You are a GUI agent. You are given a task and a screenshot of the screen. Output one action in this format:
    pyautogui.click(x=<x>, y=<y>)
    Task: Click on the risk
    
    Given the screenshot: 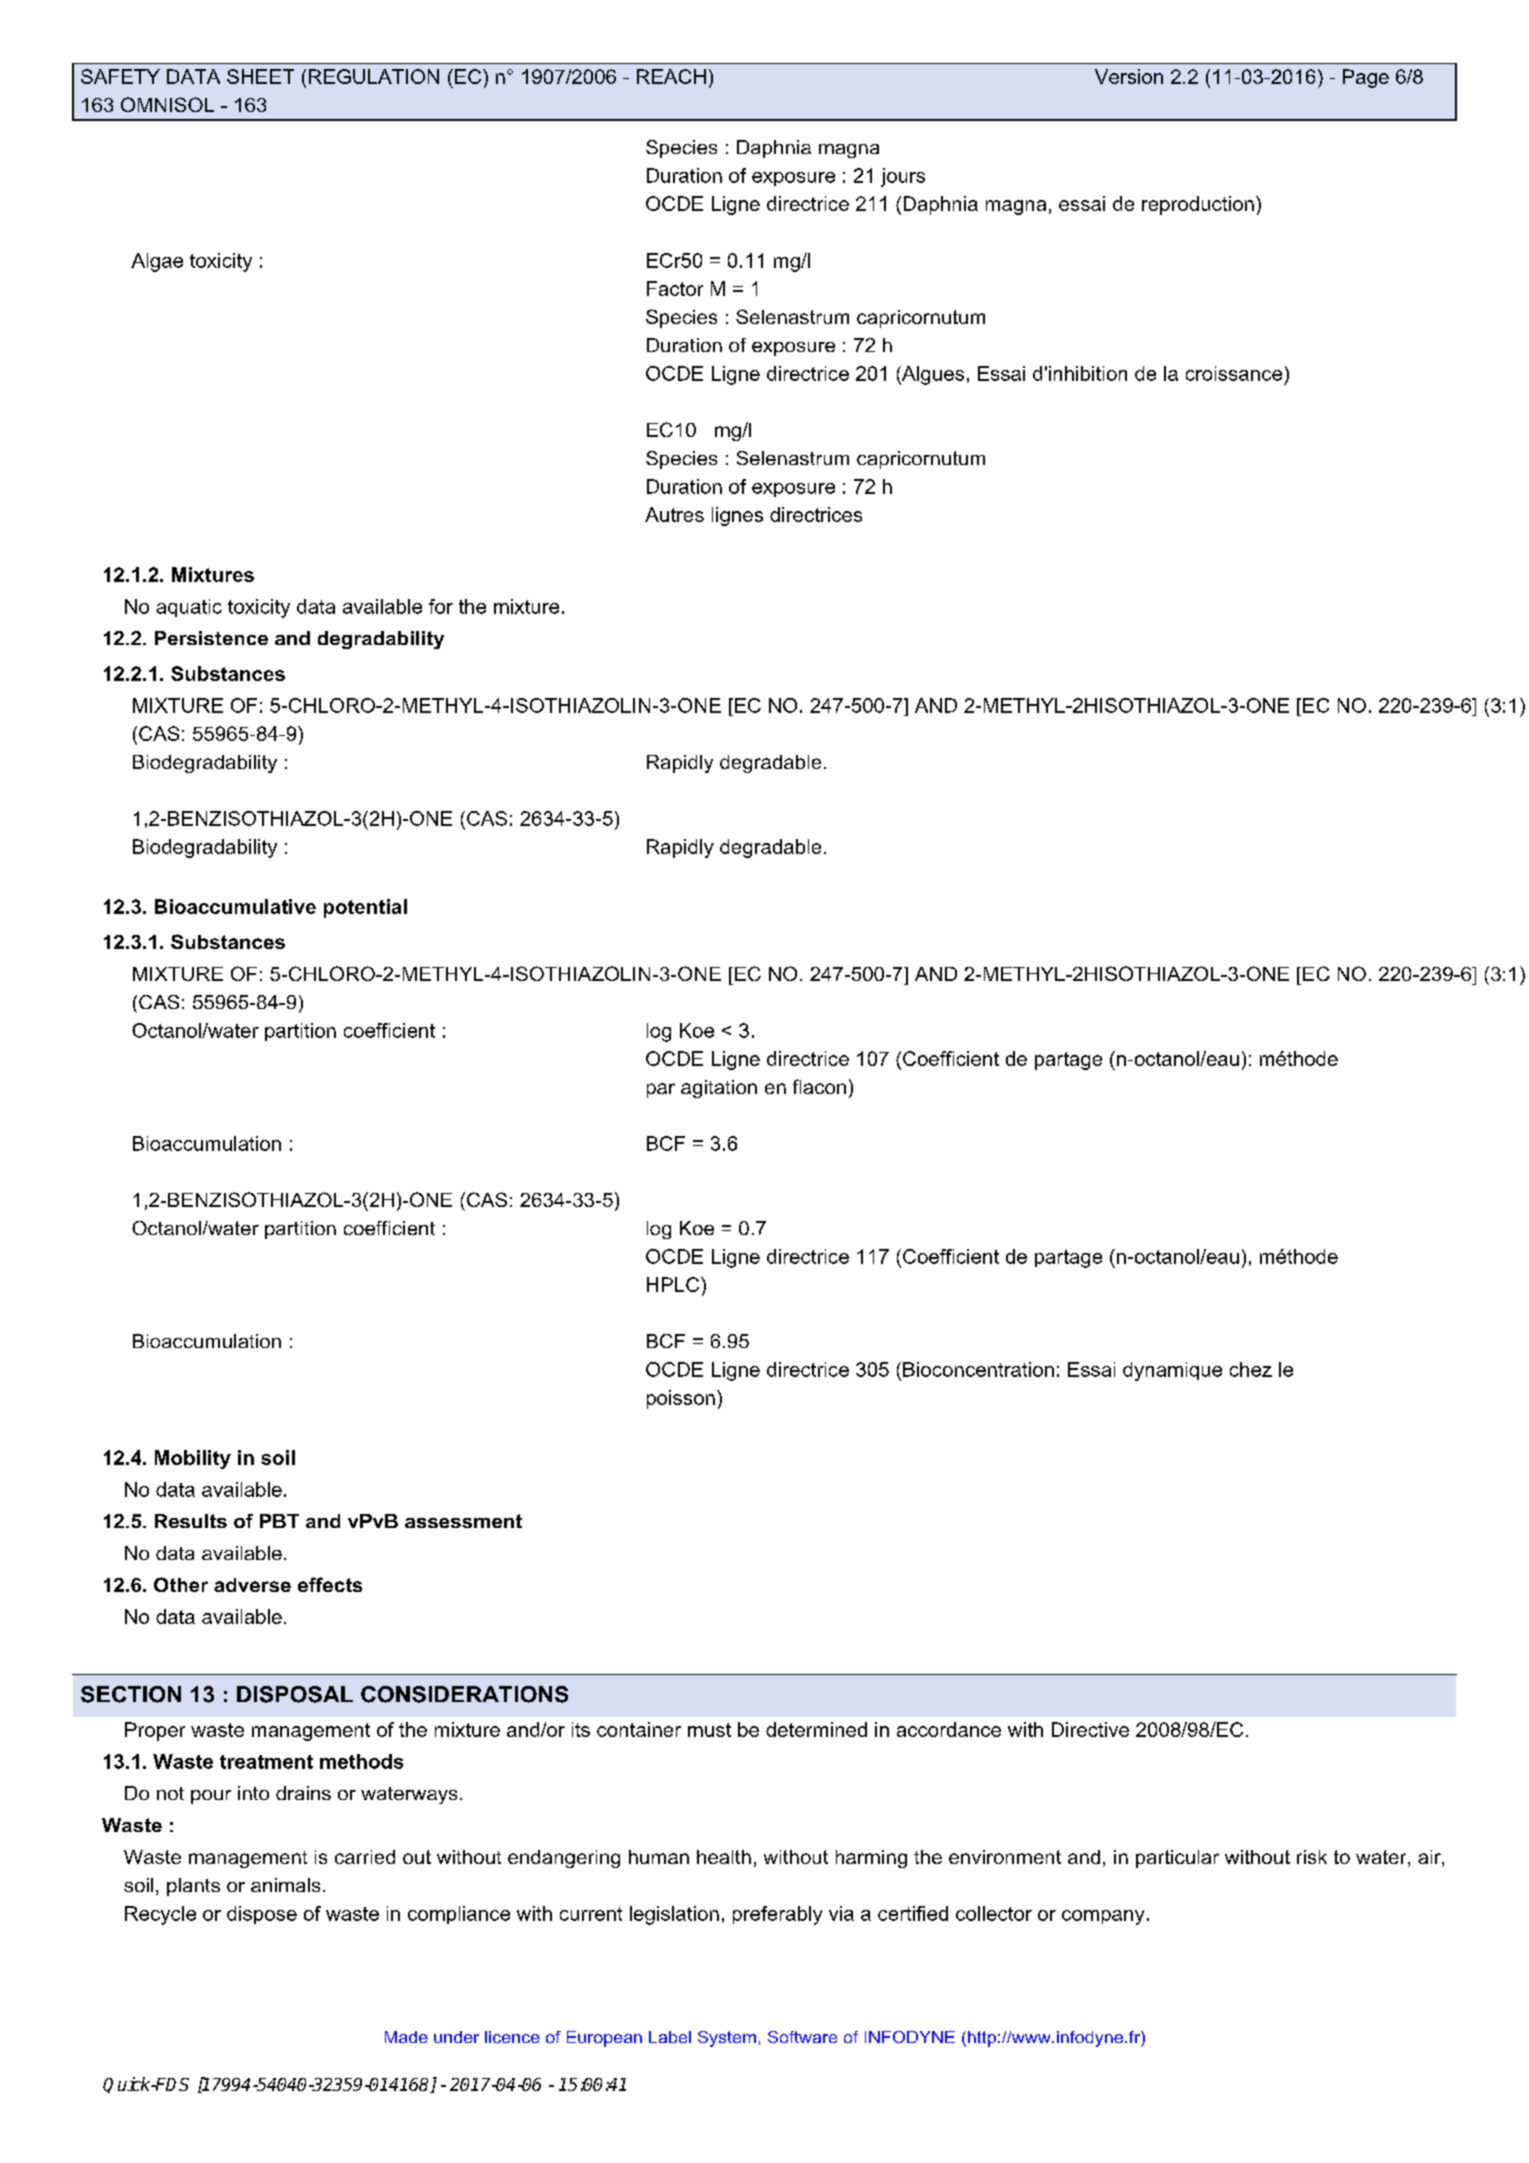 What is the action you would take?
    pyautogui.click(x=1312, y=1857)
